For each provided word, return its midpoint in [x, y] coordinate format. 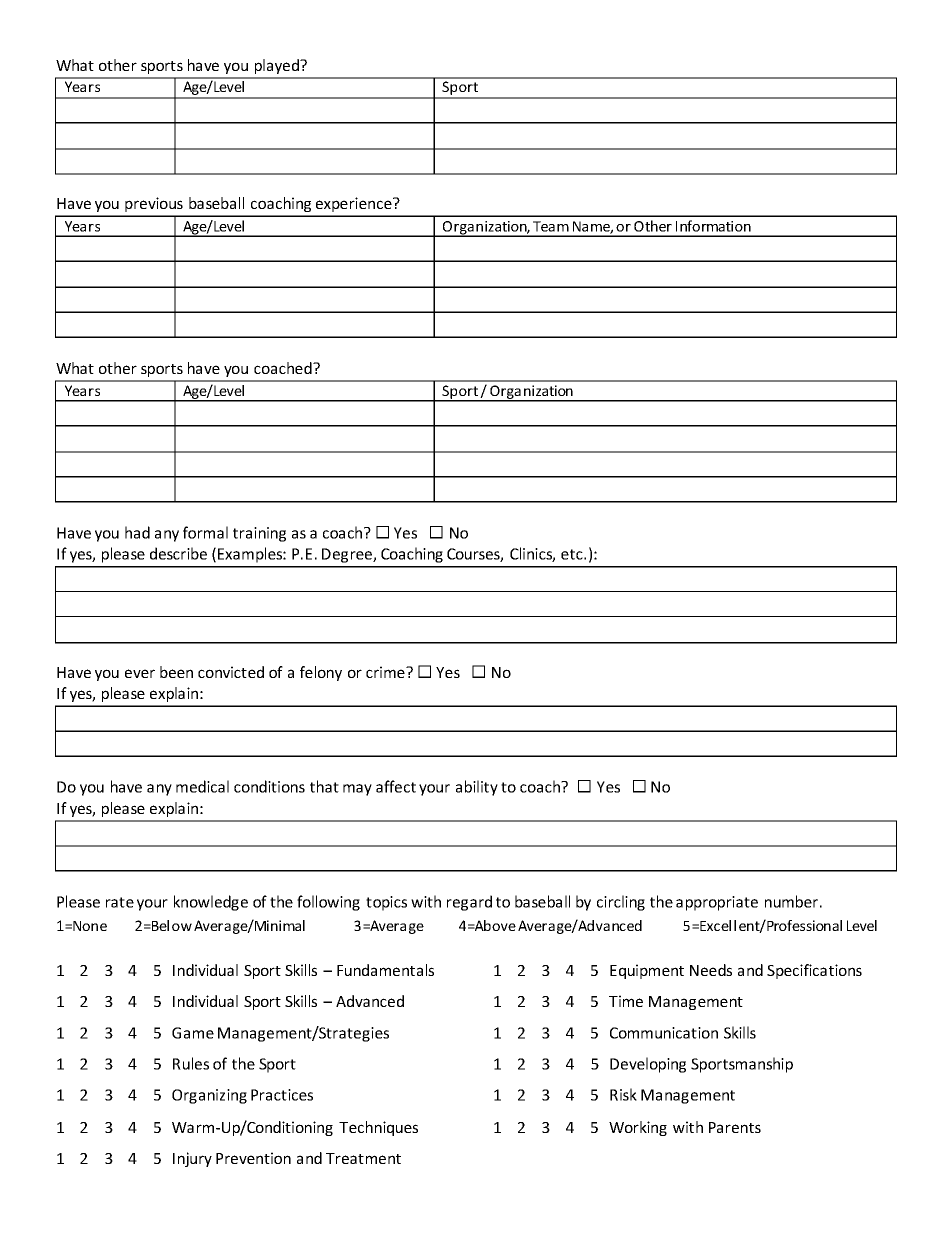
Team [551, 226]
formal [205, 532]
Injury [192, 1159]
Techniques [378, 1128]
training [259, 534]
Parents [735, 1127]
